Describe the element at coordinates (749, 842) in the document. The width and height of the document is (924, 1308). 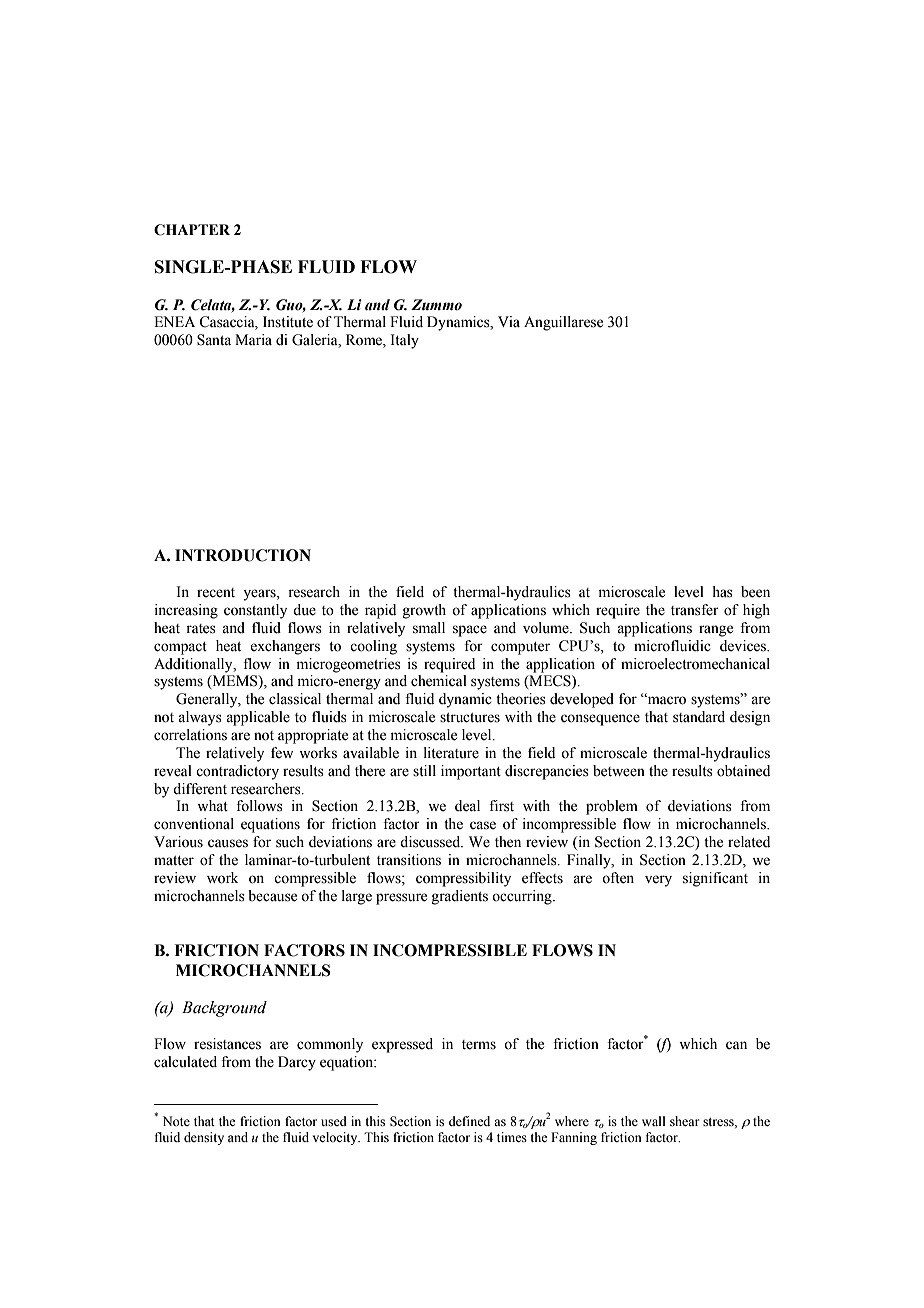
I see `related` at that location.
